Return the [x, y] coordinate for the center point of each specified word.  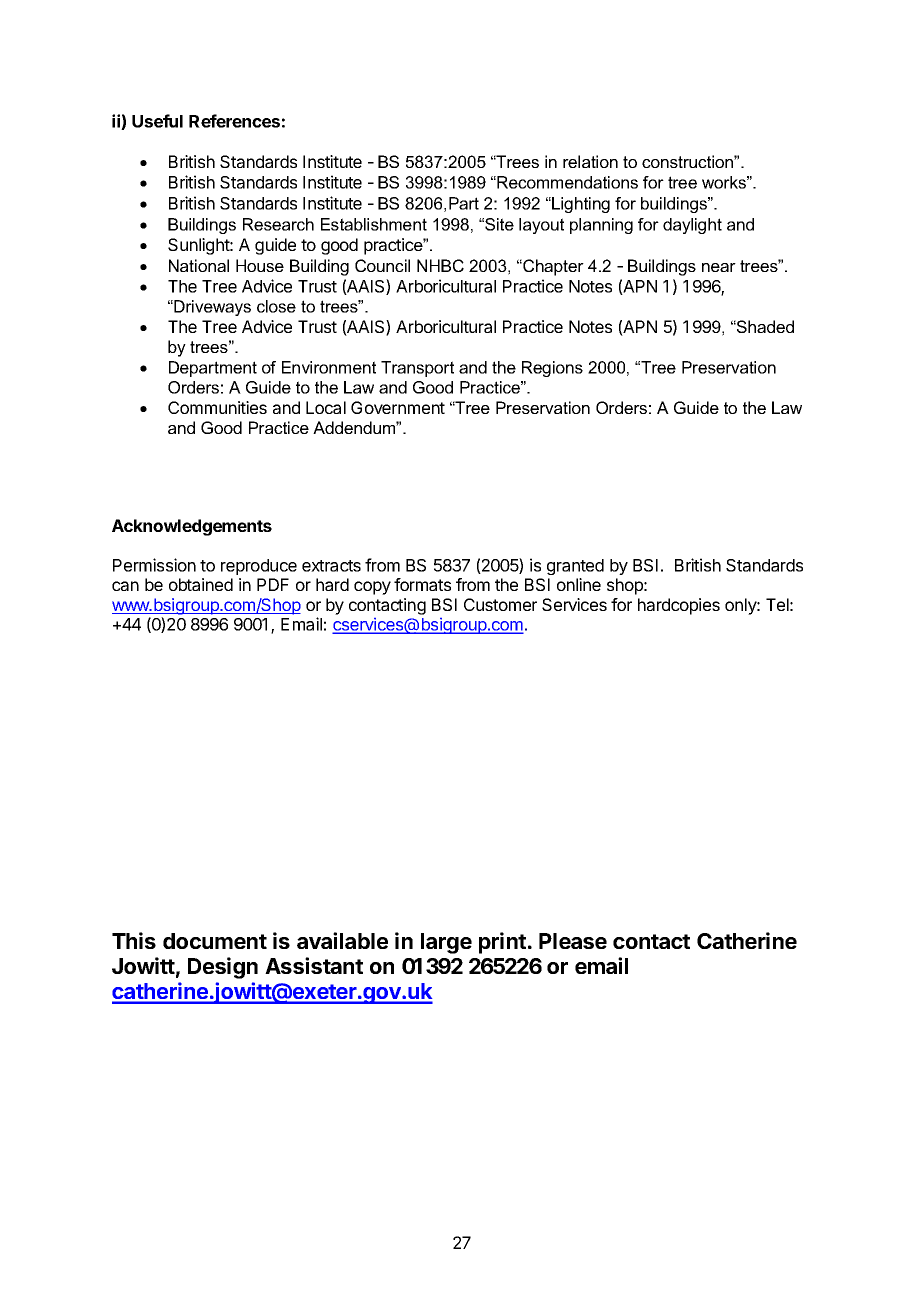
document [215, 941]
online [579, 584]
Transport [417, 369]
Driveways [211, 308]
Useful [157, 121]
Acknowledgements [192, 527]
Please [573, 941]
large [446, 943]
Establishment [374, 224]
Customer [500, 604]
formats [422, 584]
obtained [201, 584]
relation [590, 161]
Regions [552, 369]
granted [575, 567]
